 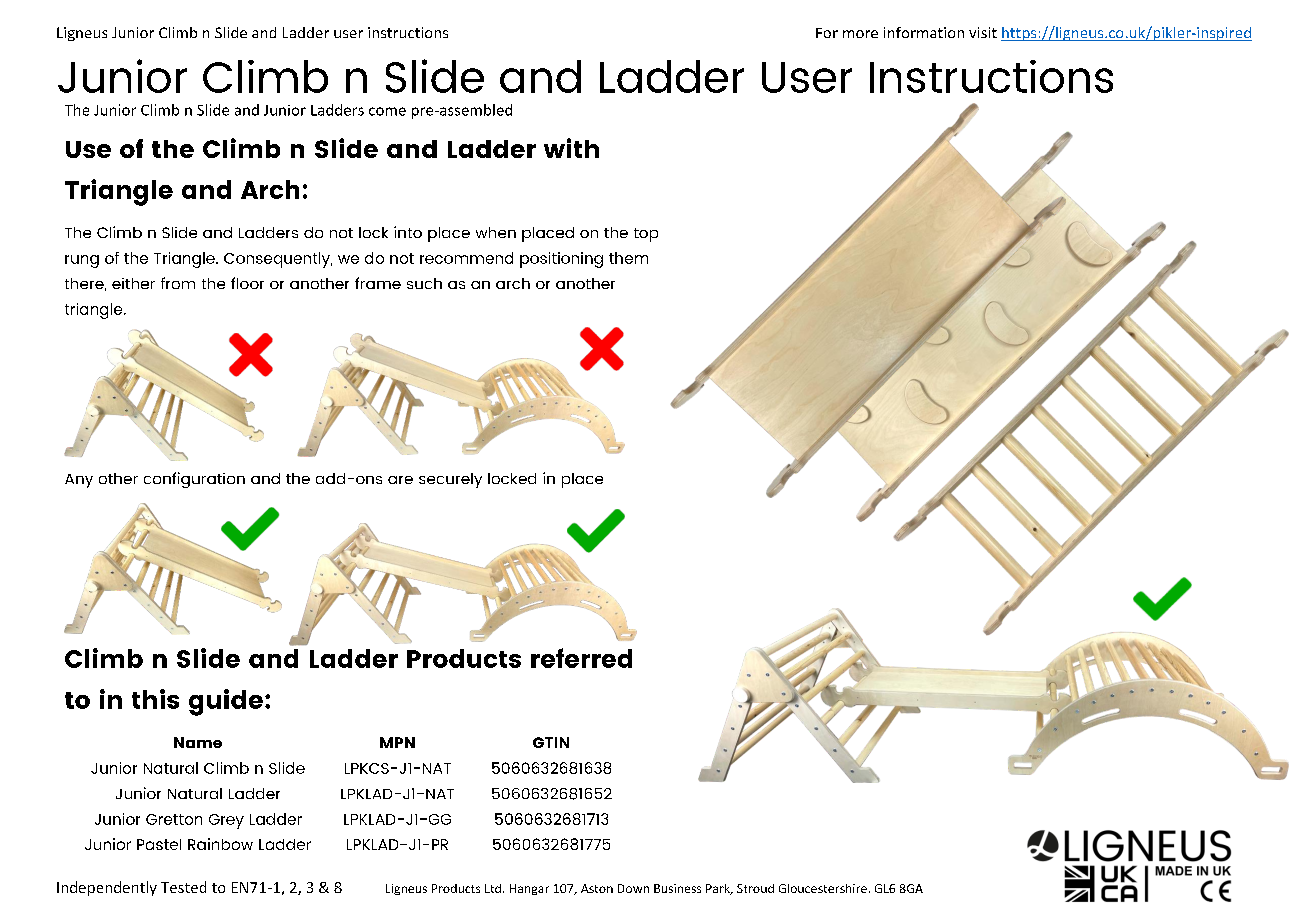 I want to click on securely, so click(x=450, y=480).
